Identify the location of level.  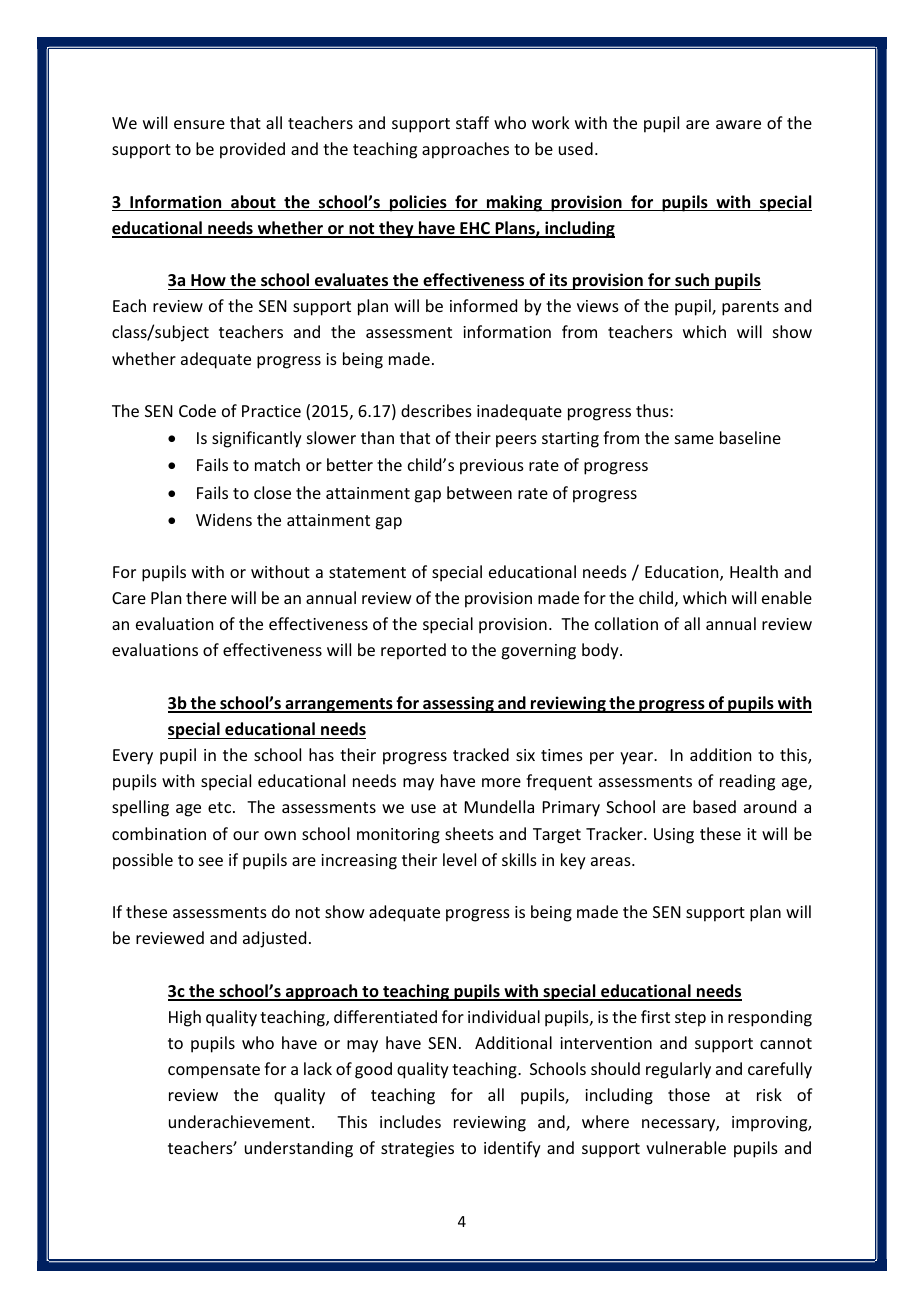
(459, 859).
